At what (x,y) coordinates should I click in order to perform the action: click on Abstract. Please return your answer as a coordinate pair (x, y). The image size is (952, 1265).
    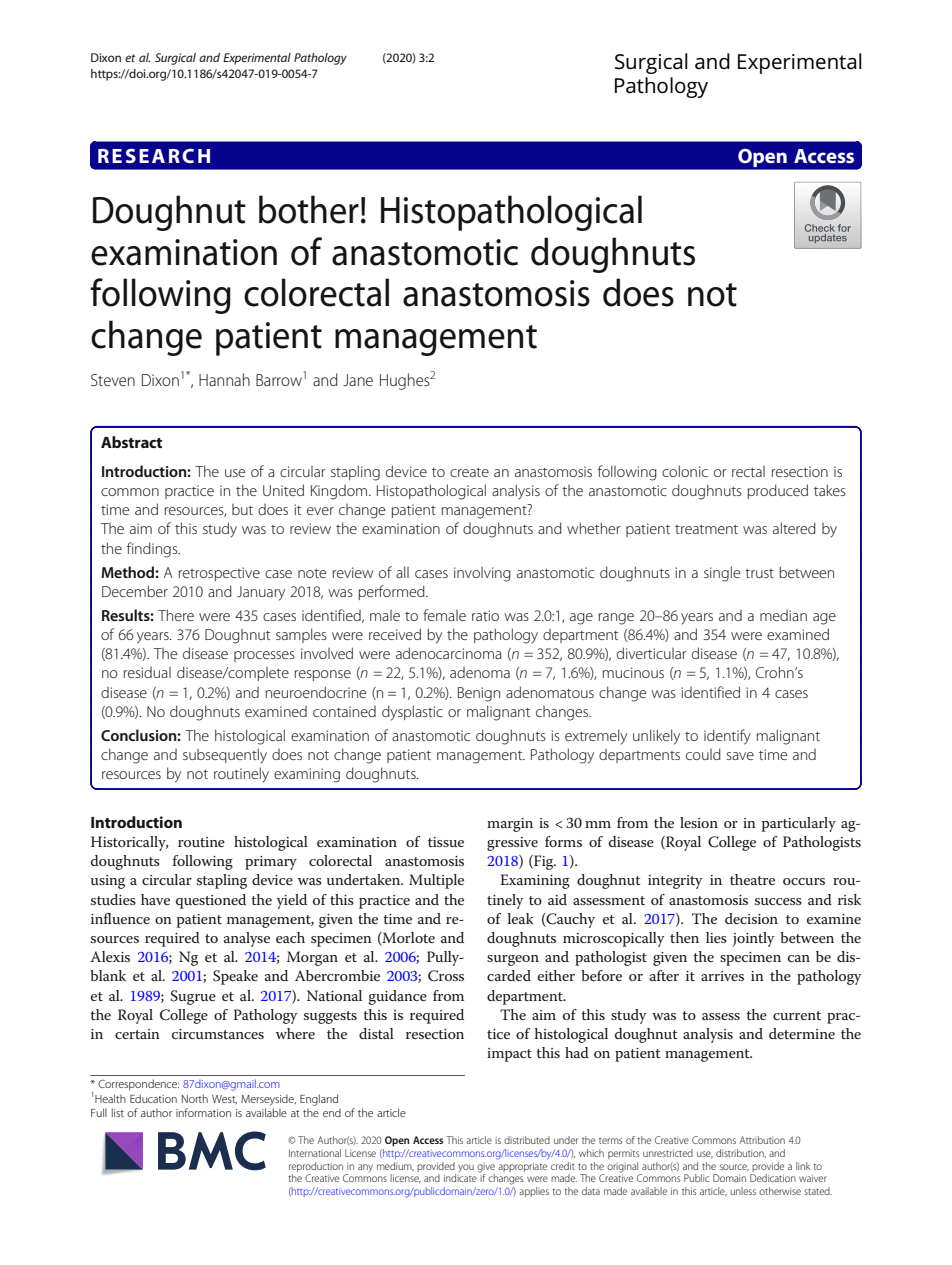
    Looking at the image, I should click on (131, 442).
